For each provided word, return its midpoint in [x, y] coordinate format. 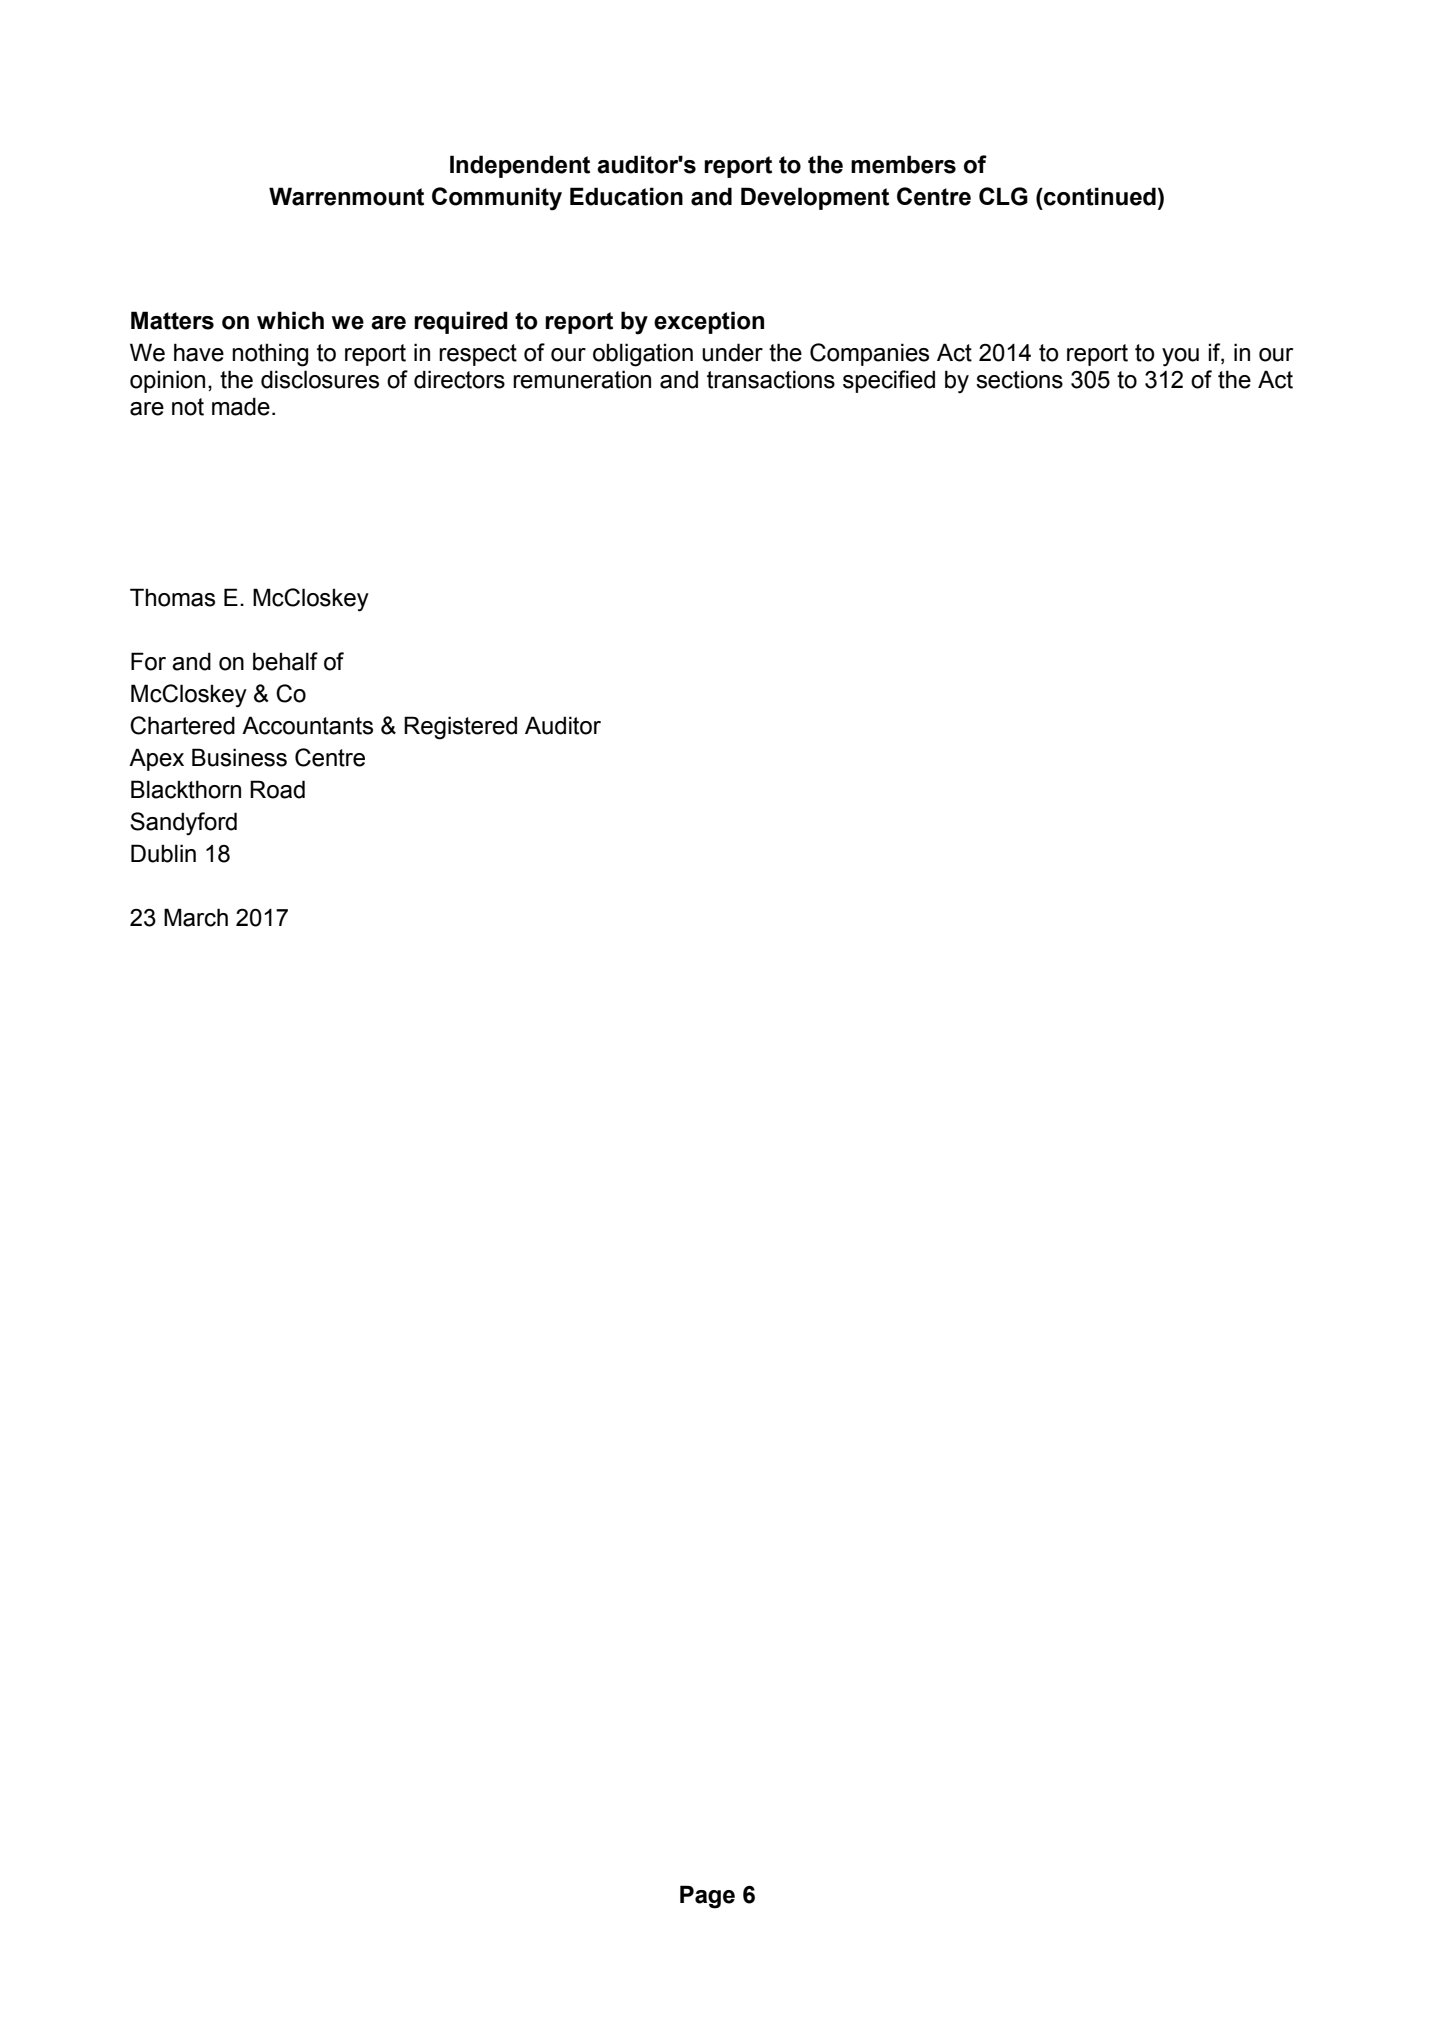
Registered [460, 728]
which [290, 320]
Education [626, 196]
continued [1099, 196]
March [196, 917]
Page [707, 1897]
